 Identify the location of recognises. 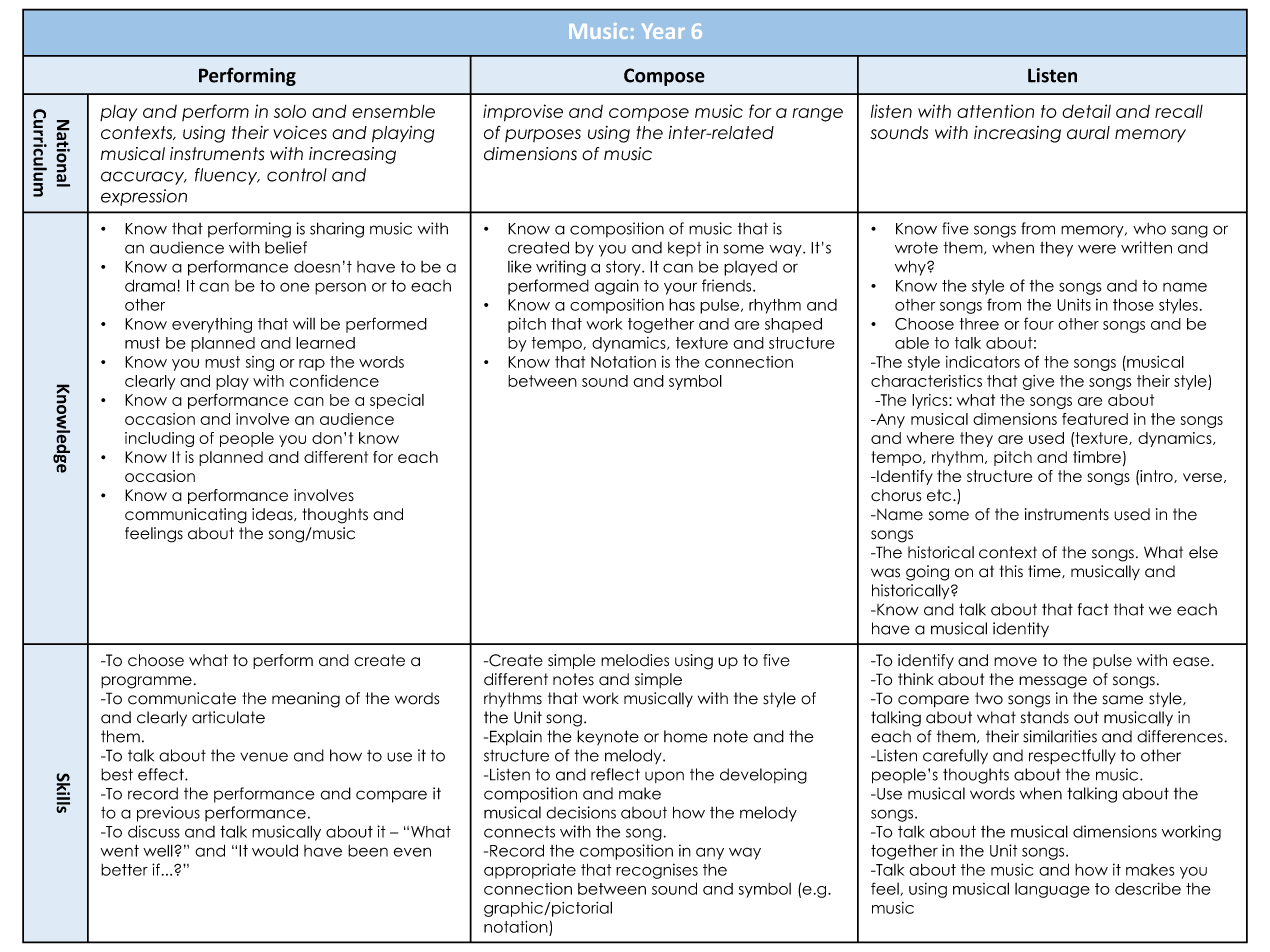
(657, 871).
